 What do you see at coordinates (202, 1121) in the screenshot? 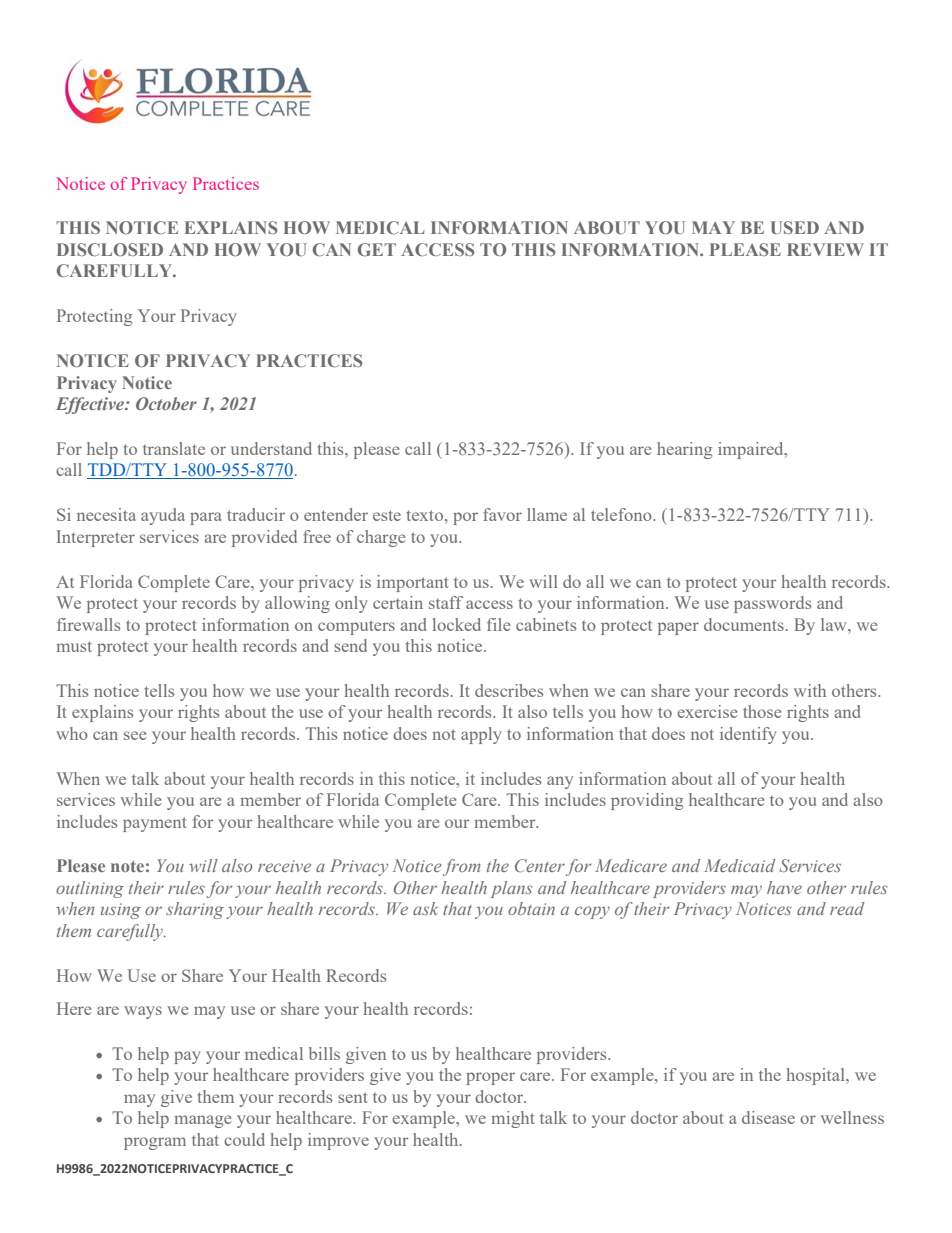
I see `manage` at bounding box center [202, 1121].
